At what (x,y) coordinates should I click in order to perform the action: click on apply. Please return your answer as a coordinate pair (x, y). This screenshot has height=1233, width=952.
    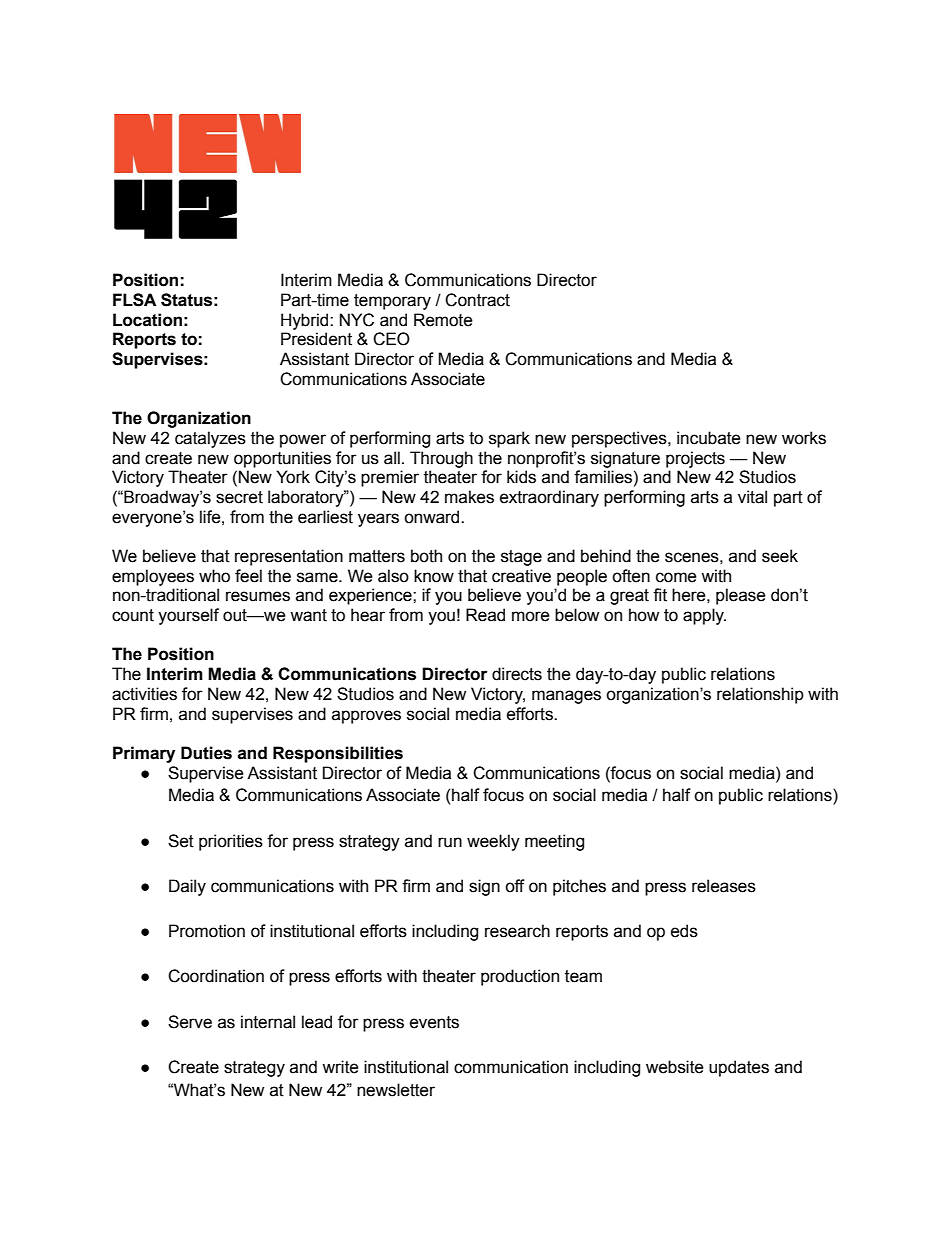
    Looking at the image, I should click on (704, 616).
